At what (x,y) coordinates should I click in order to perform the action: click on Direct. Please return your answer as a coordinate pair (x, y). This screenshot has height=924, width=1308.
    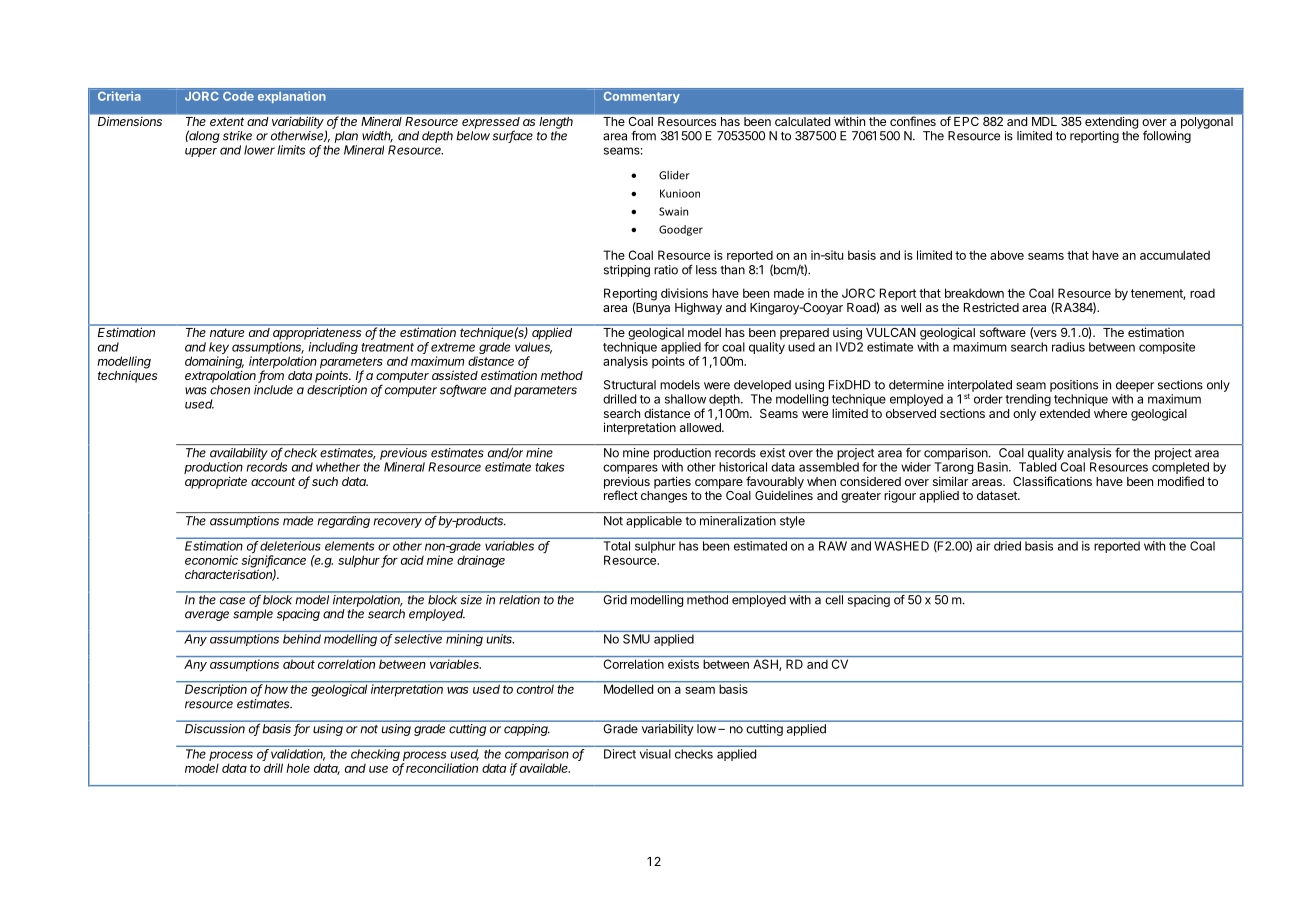
    Looking at the image, I should click on (620, 754).
